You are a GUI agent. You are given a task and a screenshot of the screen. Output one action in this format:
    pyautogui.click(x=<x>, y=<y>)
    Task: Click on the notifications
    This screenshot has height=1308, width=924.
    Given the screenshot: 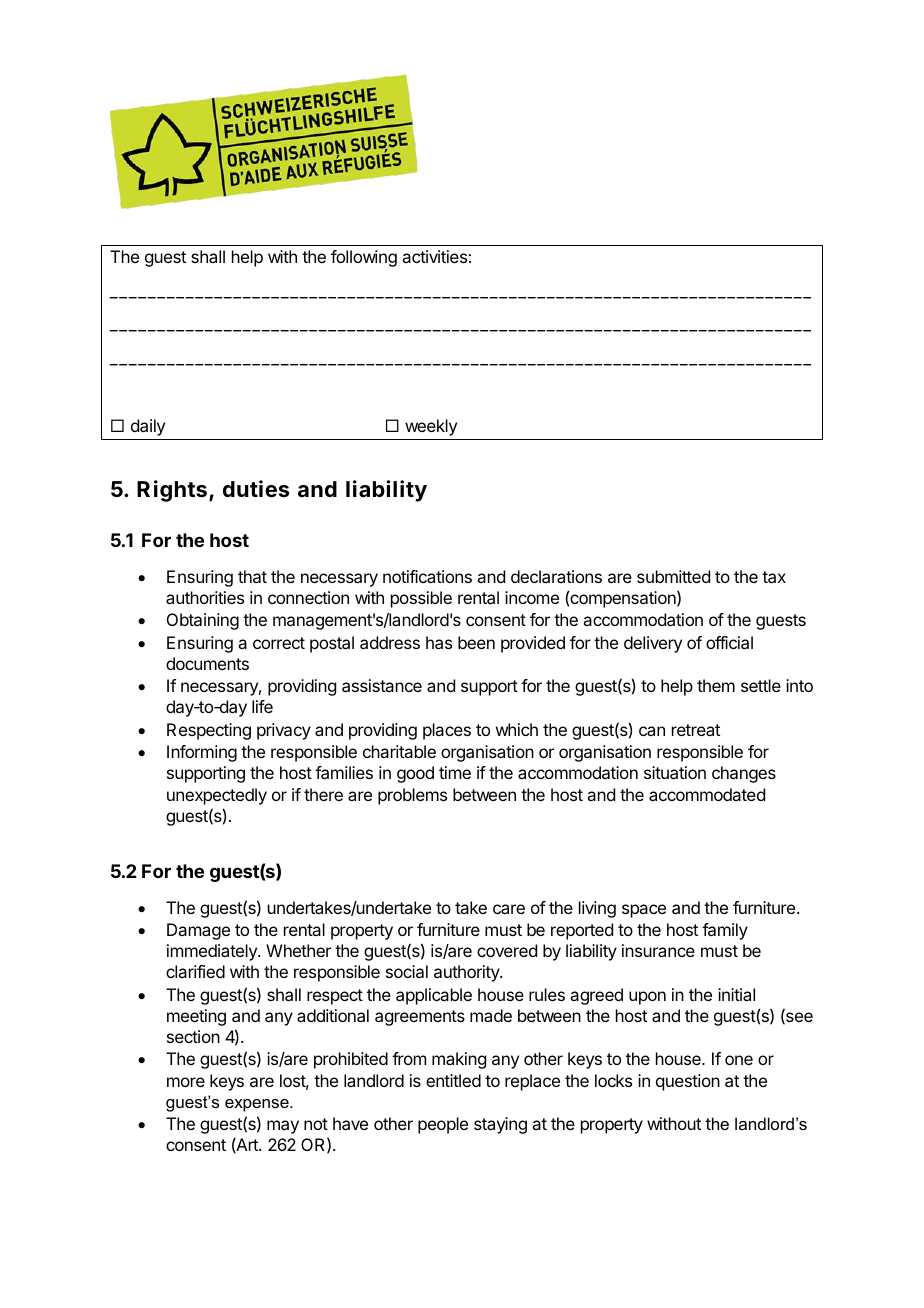 What is the action you would take?
    pyautogui.click(x=427, y=576)
